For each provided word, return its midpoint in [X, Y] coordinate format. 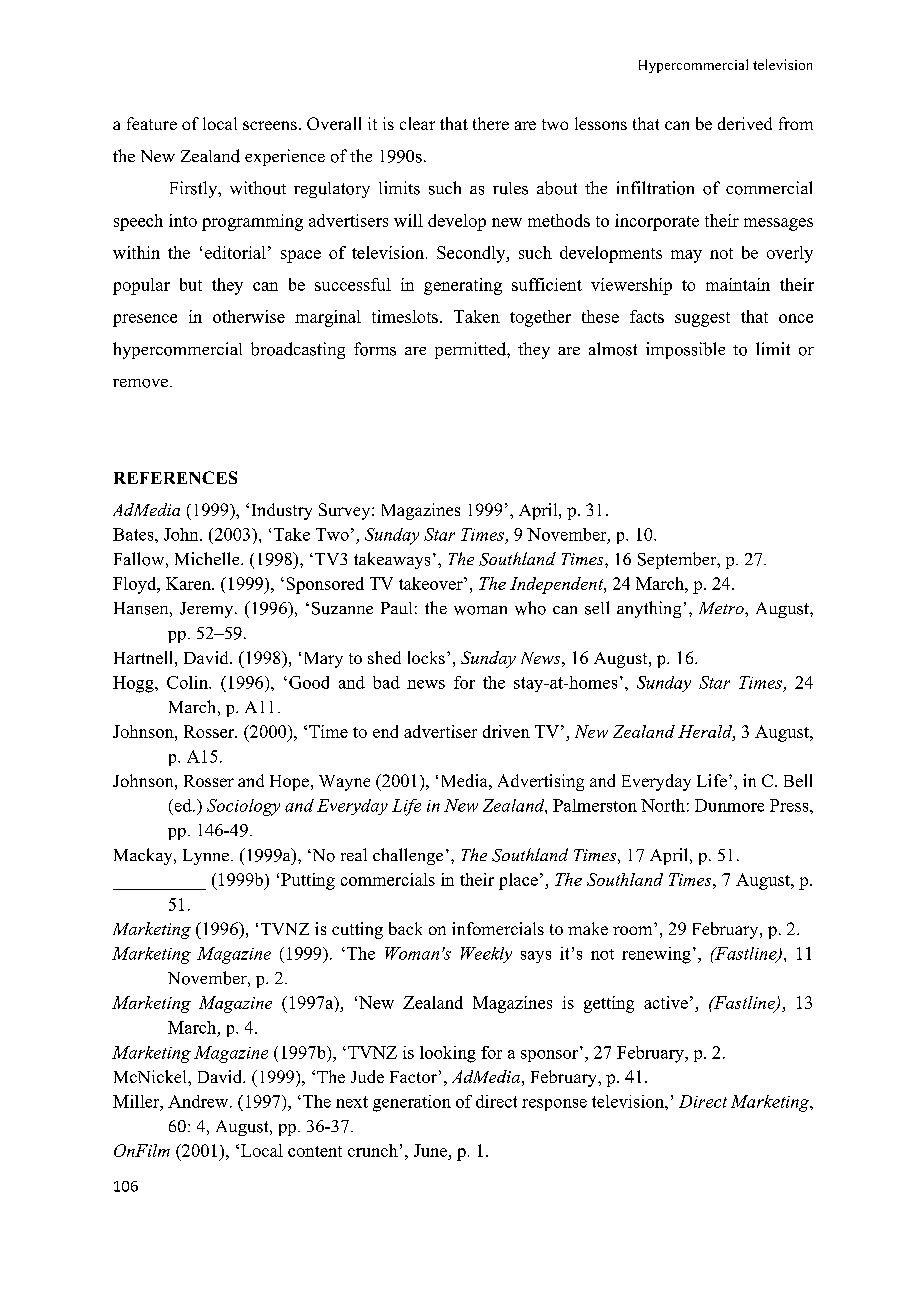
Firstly [195, 189]
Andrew [199, 1101]
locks [426, 657]
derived [745, 123]
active [666, 1002]
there [491, 123]
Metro [722, 608]
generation [412, 1103]
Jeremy [208, 610]
